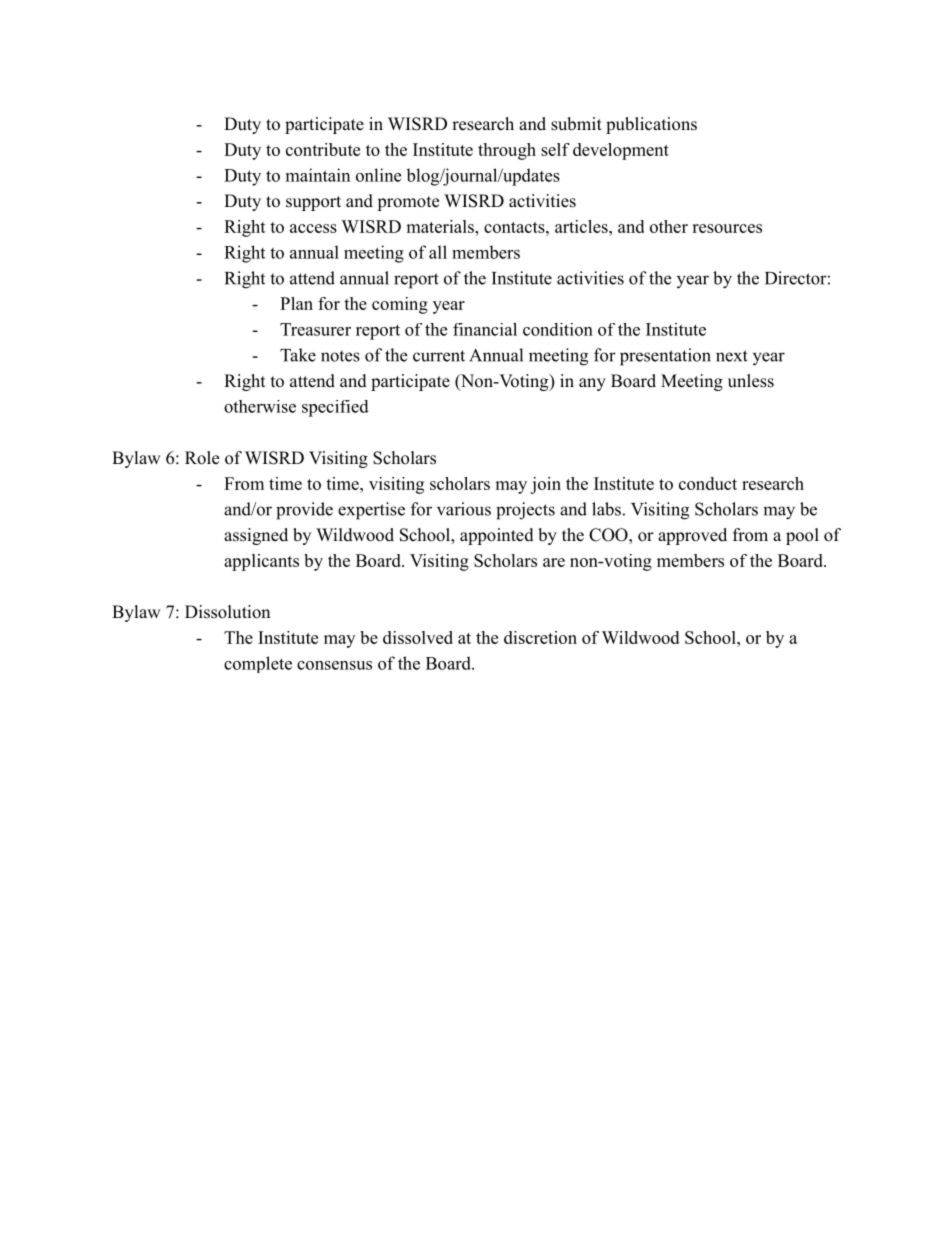 Image resolution: width=952 pixels, height=1233 pixels. I want to click on all, so click(438, 252).
